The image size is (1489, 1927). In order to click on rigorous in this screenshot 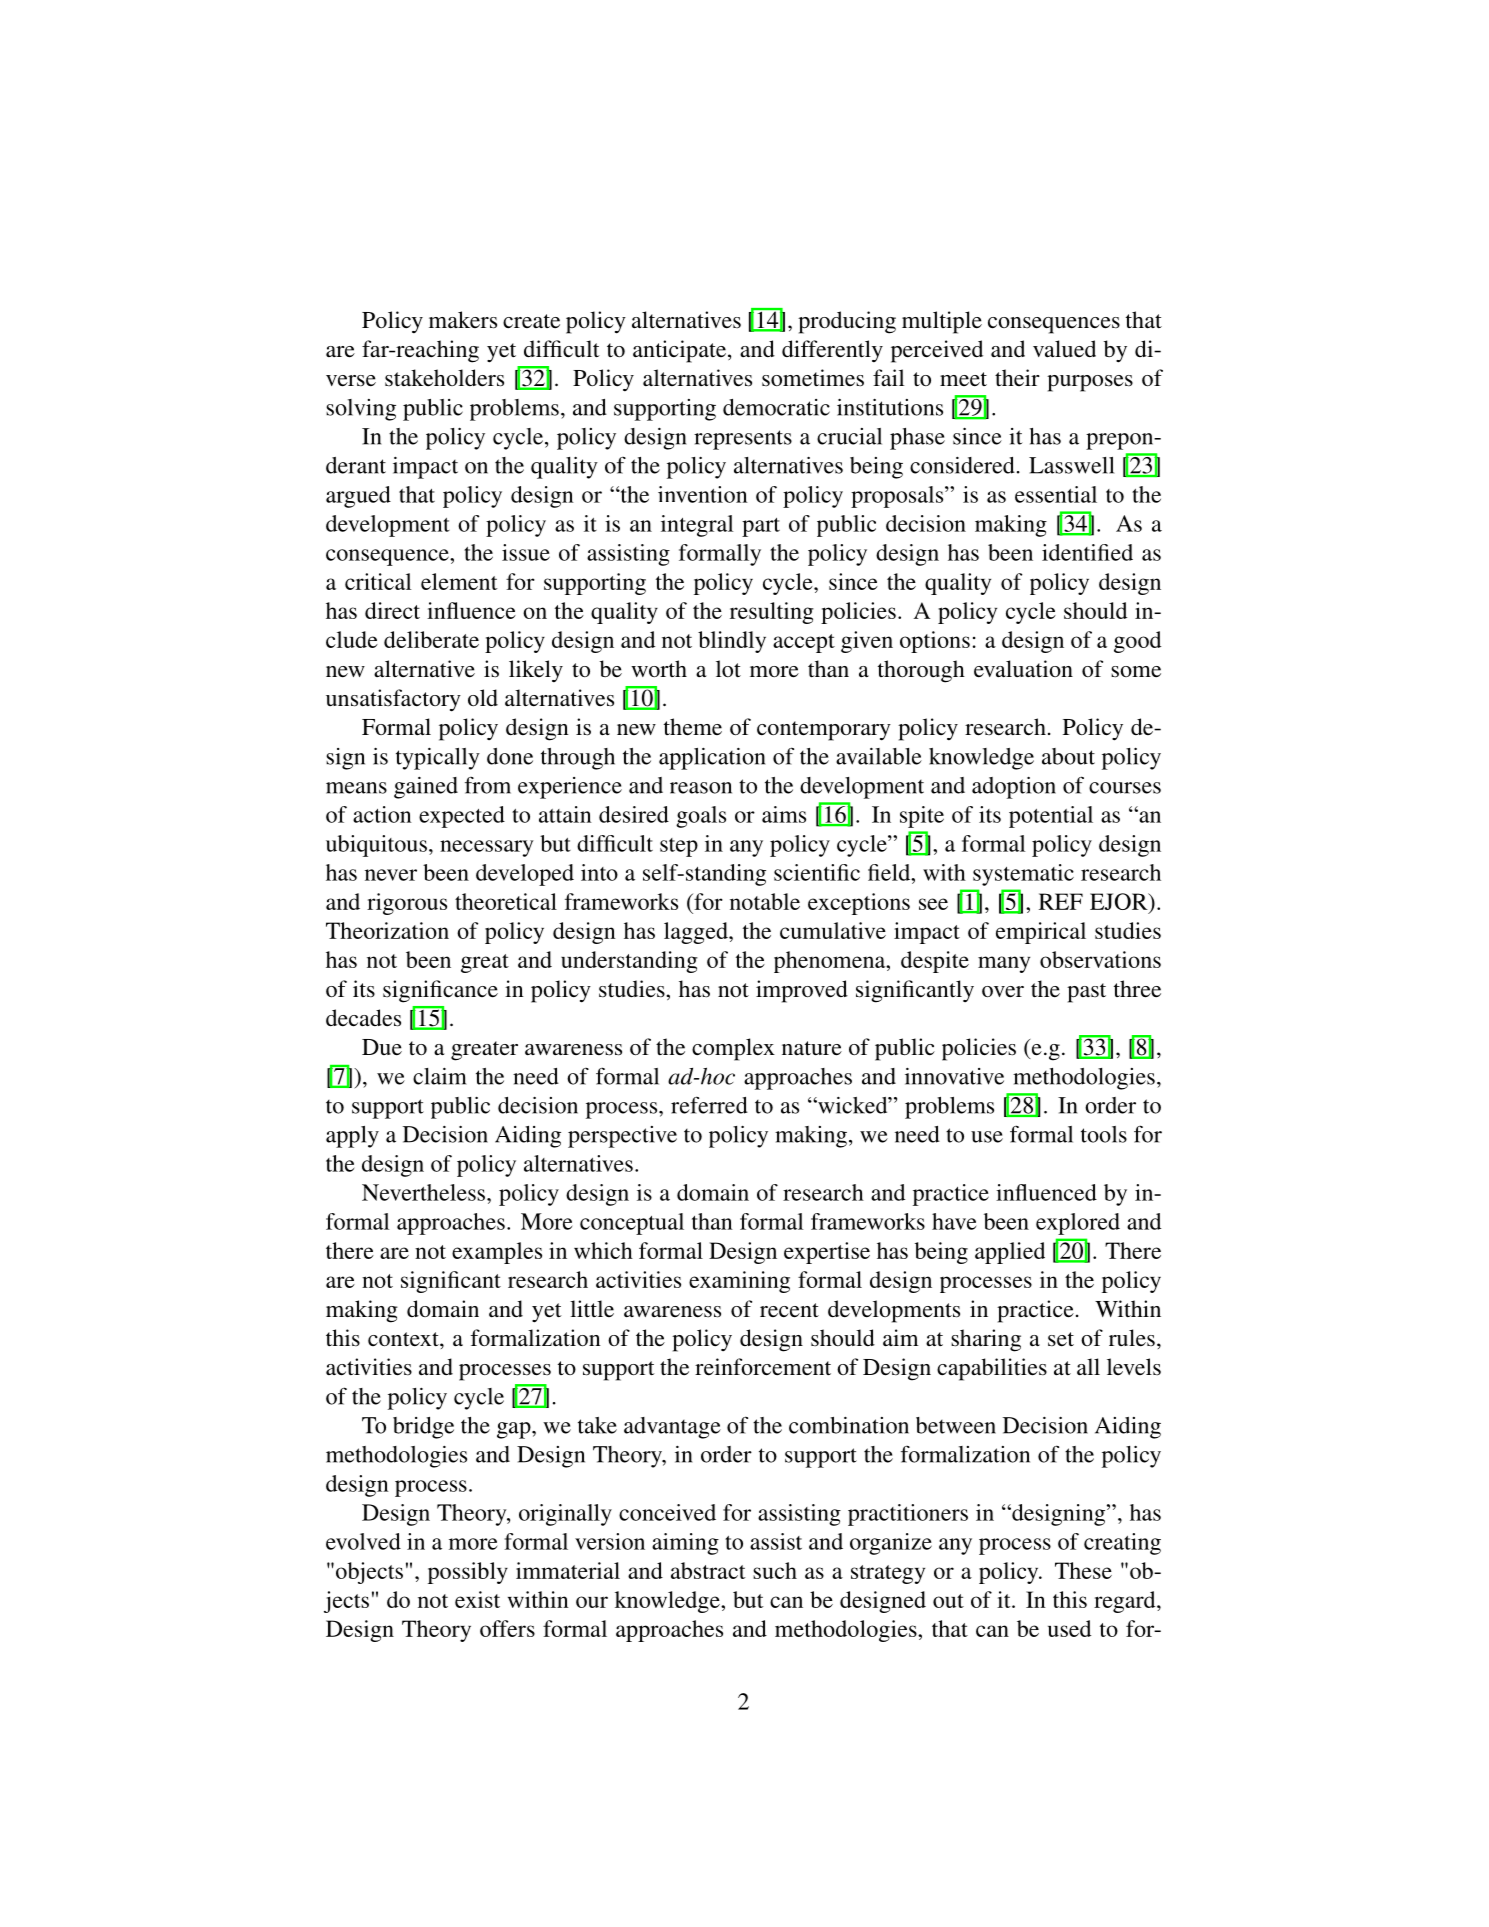, I will do `click(407, 904)`.
